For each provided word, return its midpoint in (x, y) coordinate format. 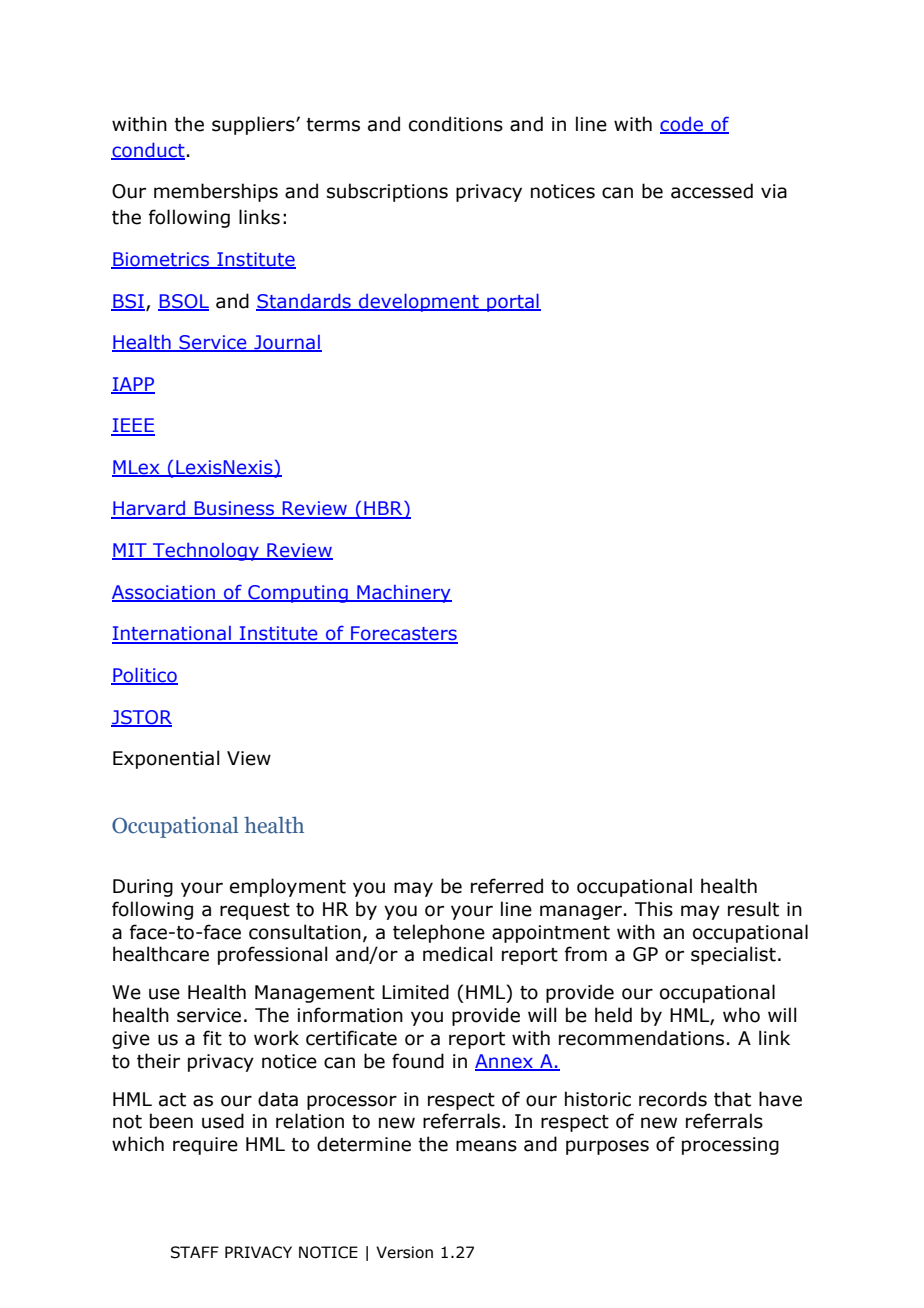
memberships (216, 192)
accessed (712, 191)
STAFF (195, 1252)
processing (730, 1146)
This (654, 909)
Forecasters (403, 634)
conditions (456, 124)
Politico (144, 676)
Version (404, 1252)
